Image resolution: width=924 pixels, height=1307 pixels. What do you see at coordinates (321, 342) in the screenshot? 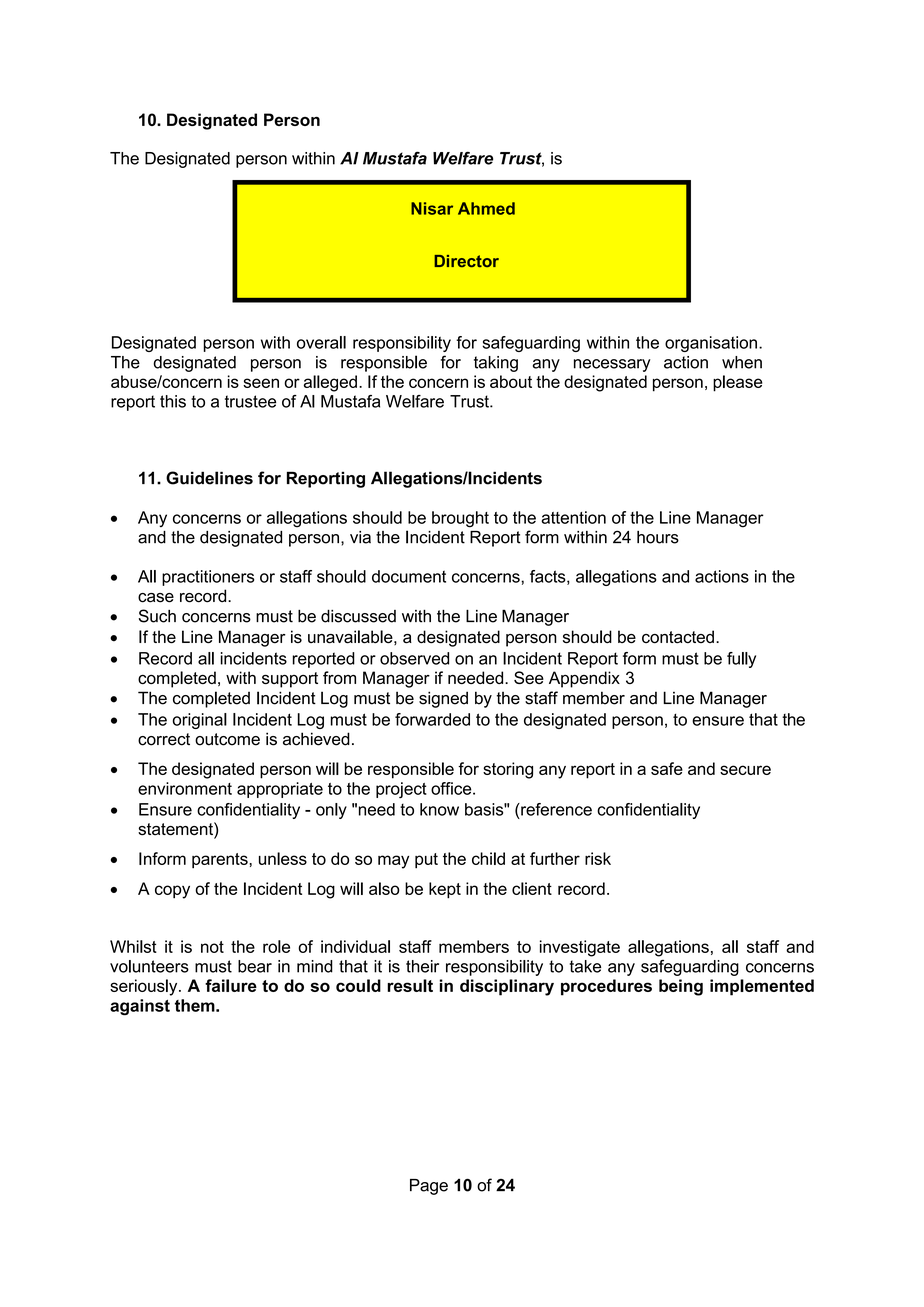
I see `overall` at bounding box center [321, 342].
